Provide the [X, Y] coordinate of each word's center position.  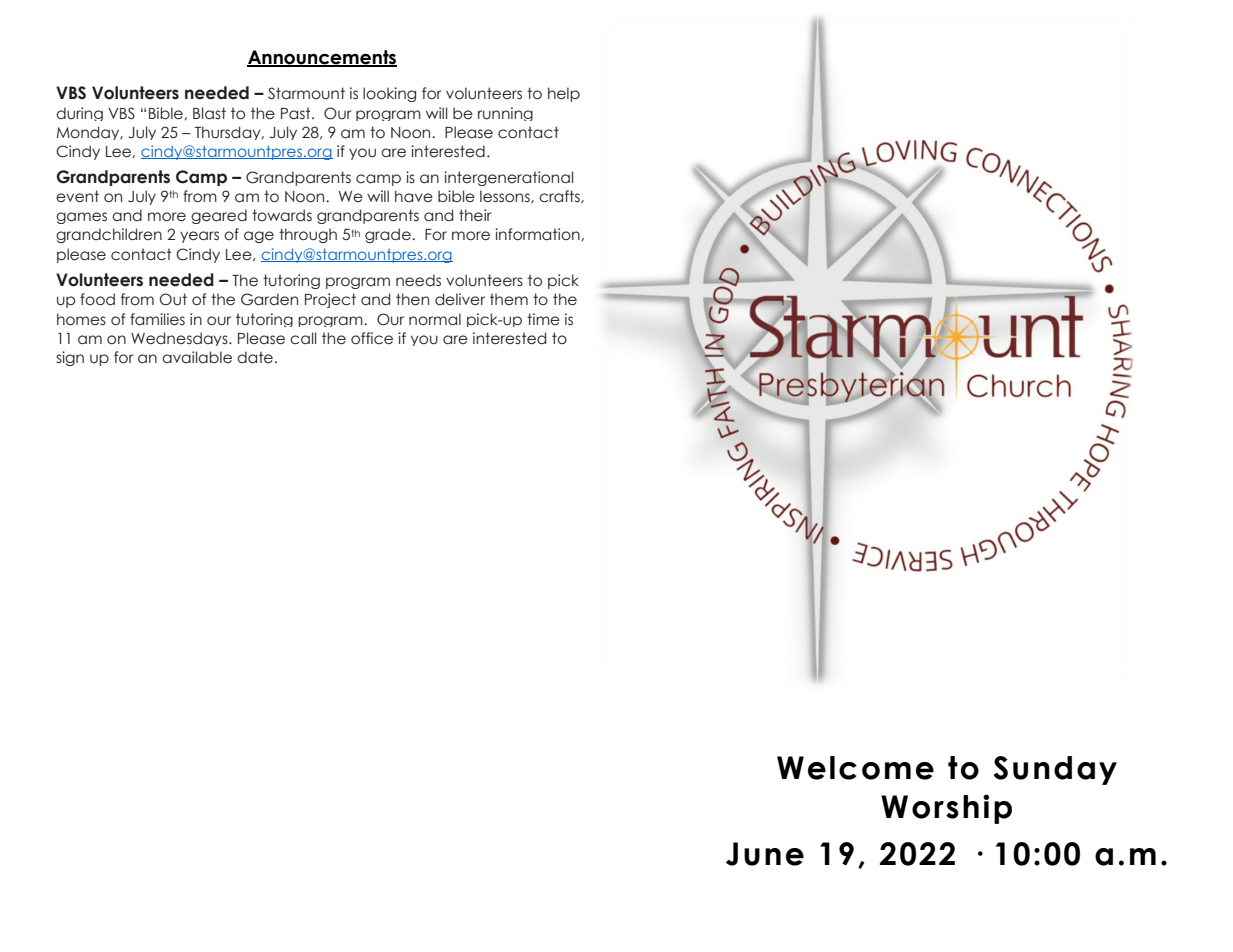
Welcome [855, 768]
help [564, 94]
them [509, 299]
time [543, 319]
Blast [209, 113]
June [765, 854]
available [197, 357]
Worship [946, 809]
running [505, 114]
